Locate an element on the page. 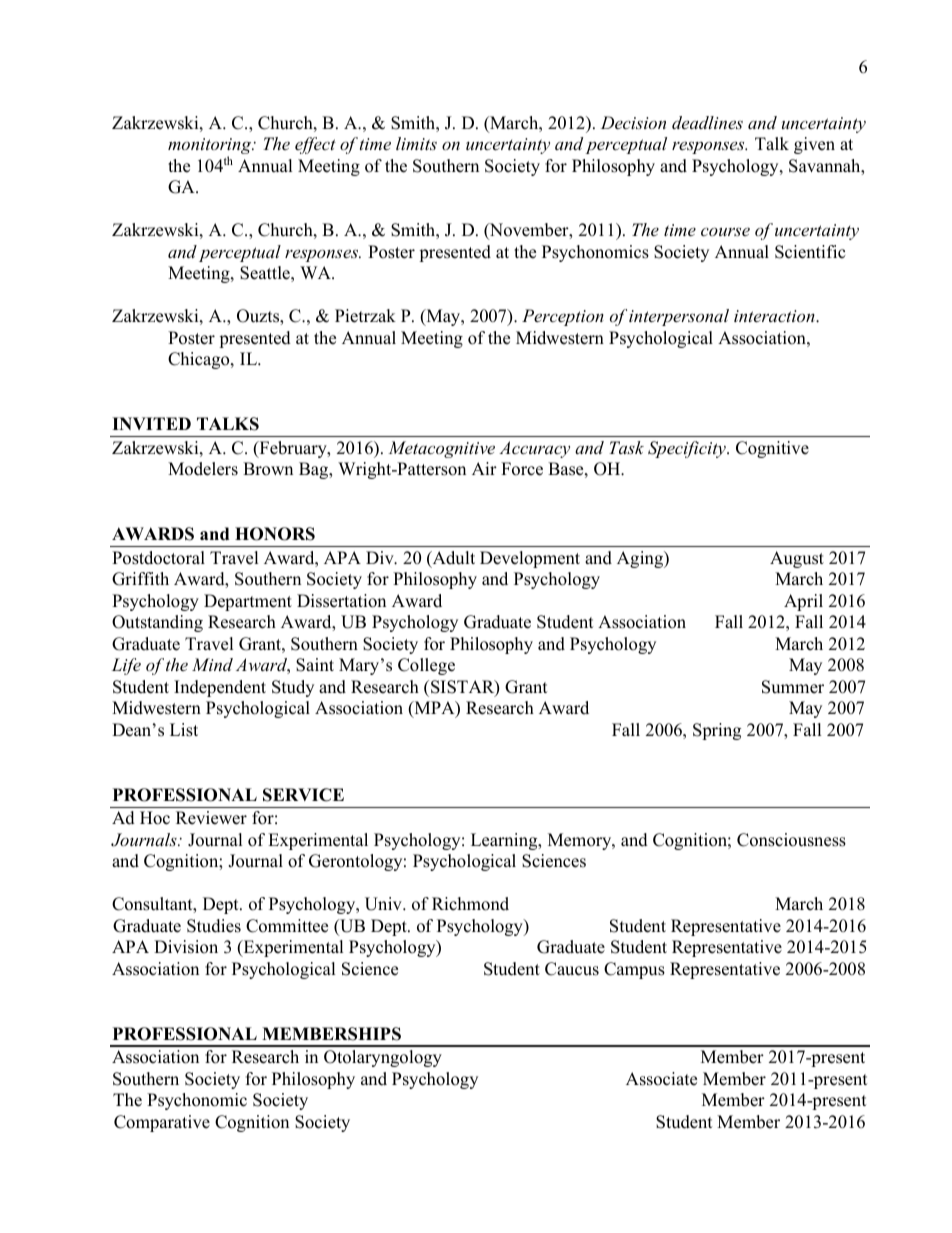  limits is located at coordinates (416, 143).
